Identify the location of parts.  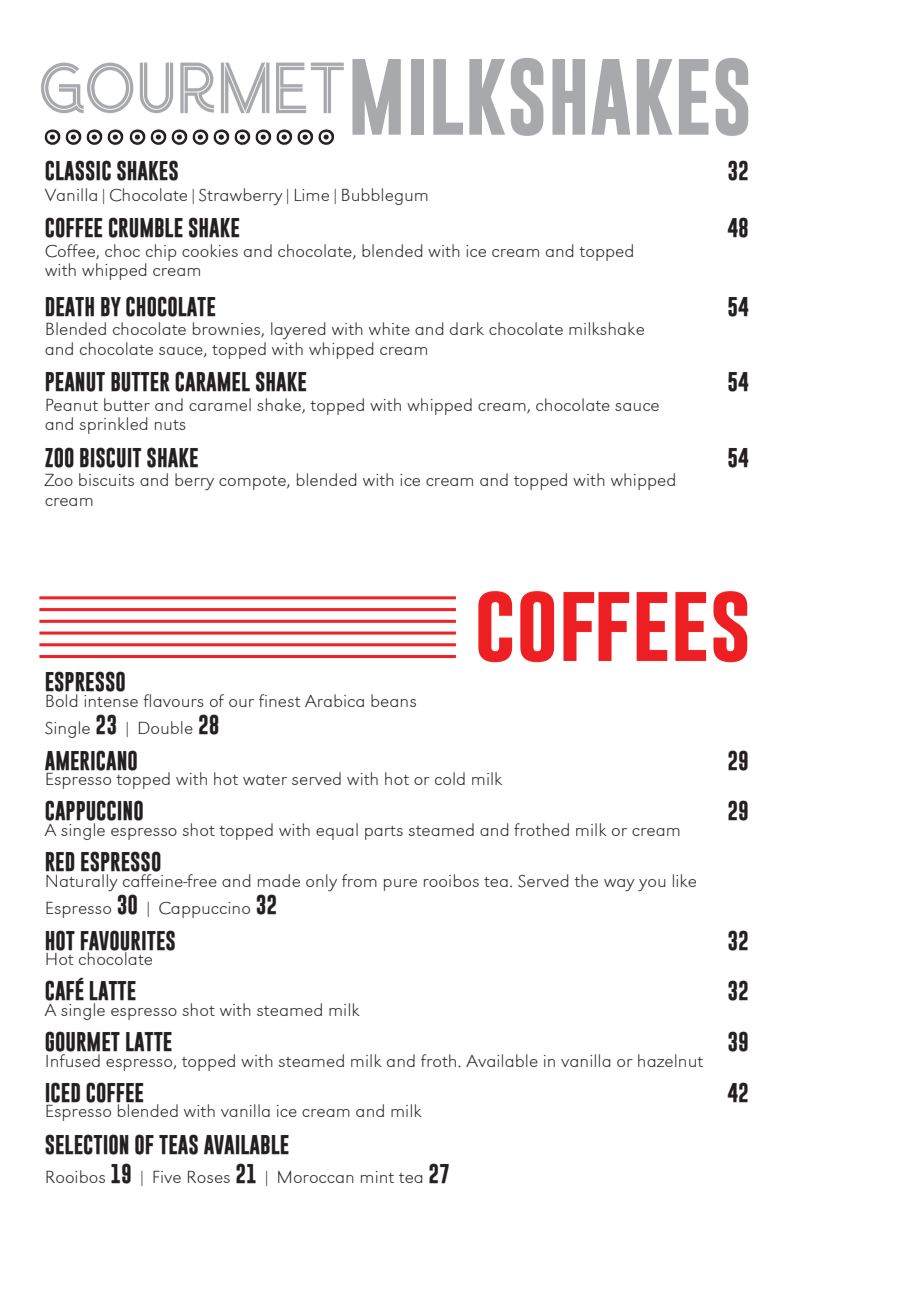
(384, 833).
